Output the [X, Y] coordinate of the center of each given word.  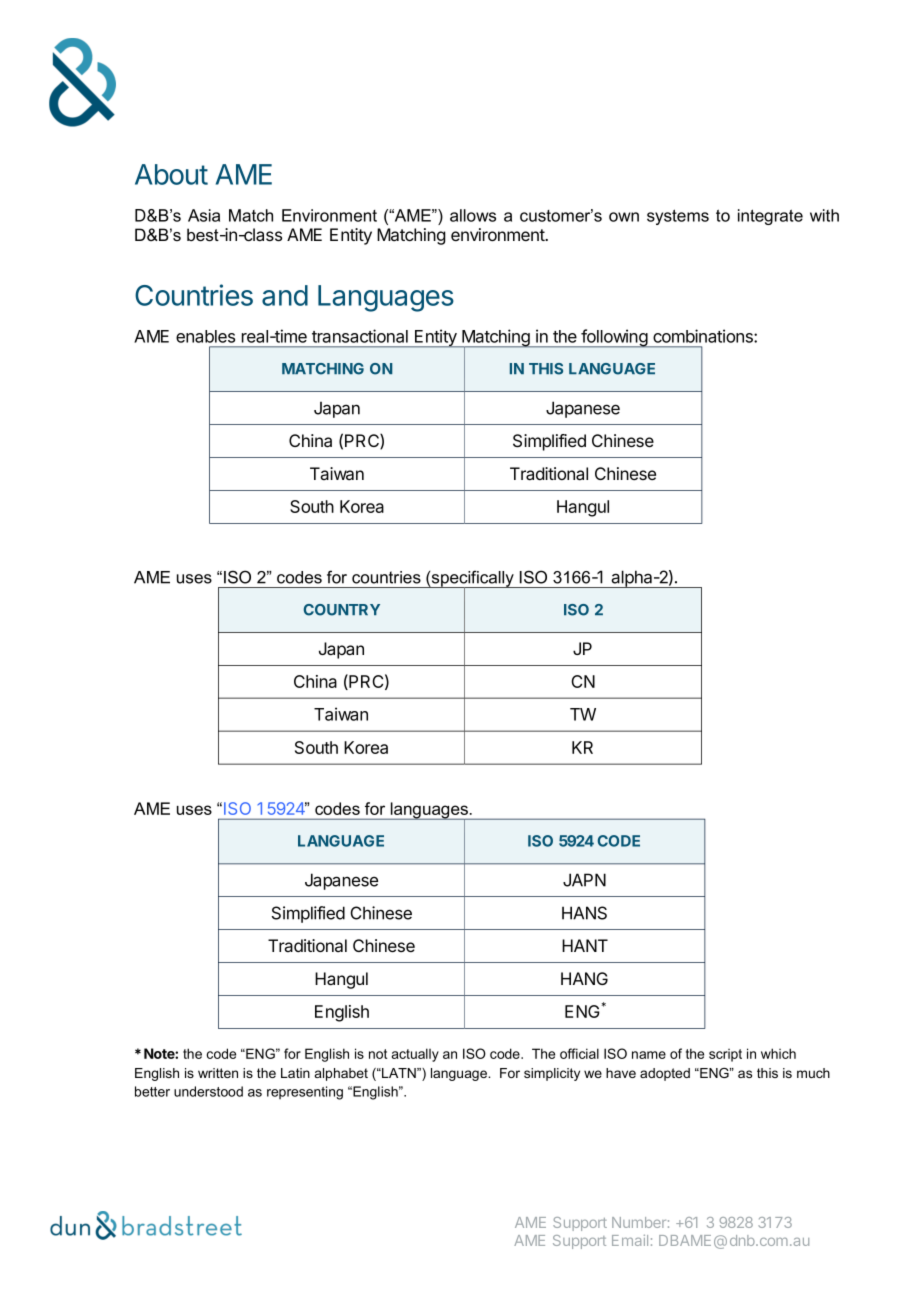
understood [208, 1091]
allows [473, 215]
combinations [704, 336]
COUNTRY [342, 610]
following [614, 338]
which [778, 1053]
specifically [473, 580]
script [725, 1055]
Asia [204, 215]
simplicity [552, 1074]
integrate [770, 217]
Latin [295, 1073]
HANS [584, 913]
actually [415, 1055]
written [218, 1073]
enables [205, 336]
